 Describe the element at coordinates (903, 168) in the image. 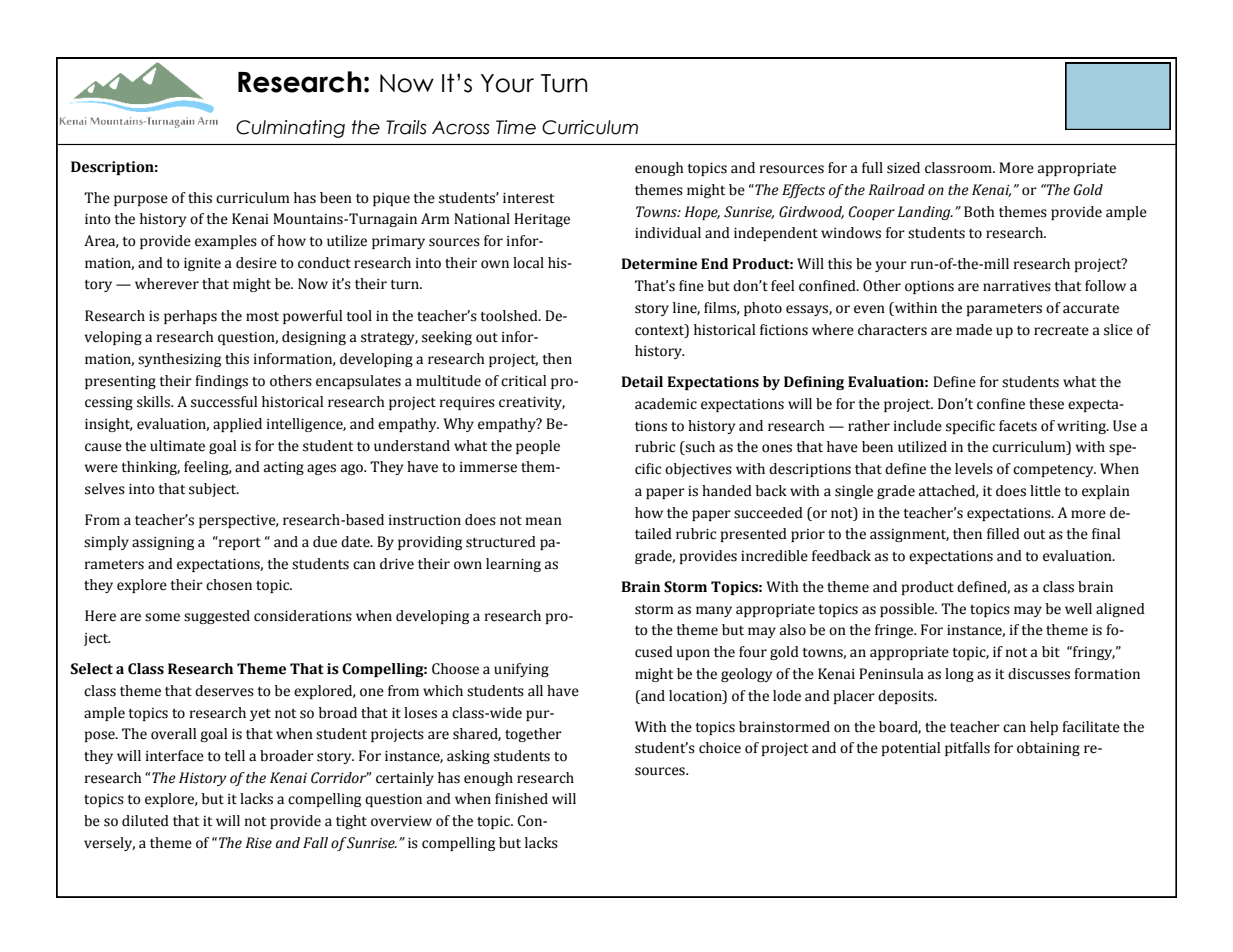

I see `sized` at that location.
